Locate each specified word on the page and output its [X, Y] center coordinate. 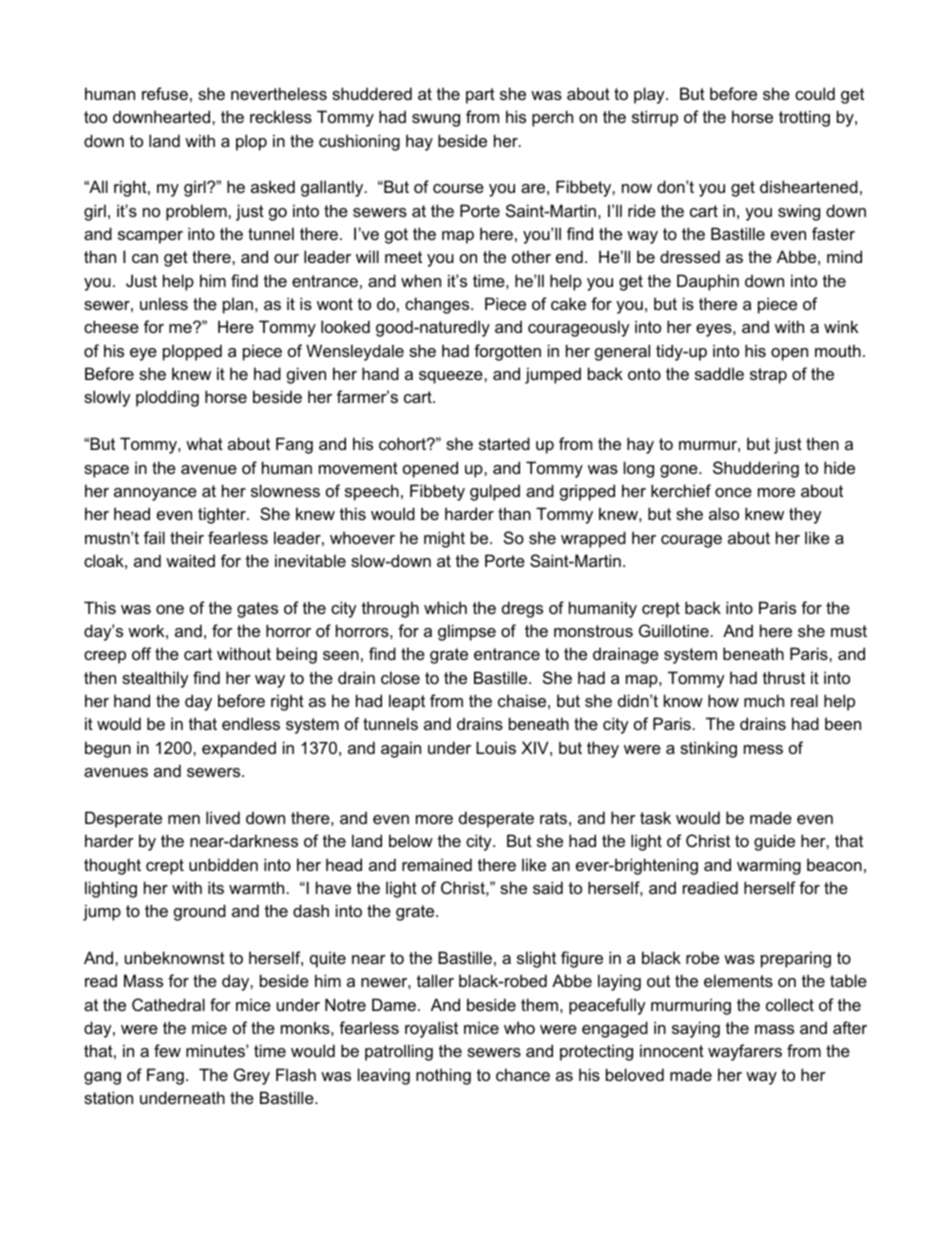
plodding [167, 398]
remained [437, 864]
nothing [443, 1076]
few [167, 1050]
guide [774, 842]
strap [768, 376]
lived [223, 817]
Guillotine [674, 630]
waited [190, 560]
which [445, 607]
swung [436, 120]
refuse [165, 93]
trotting [804, 118]
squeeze [452, 377]
